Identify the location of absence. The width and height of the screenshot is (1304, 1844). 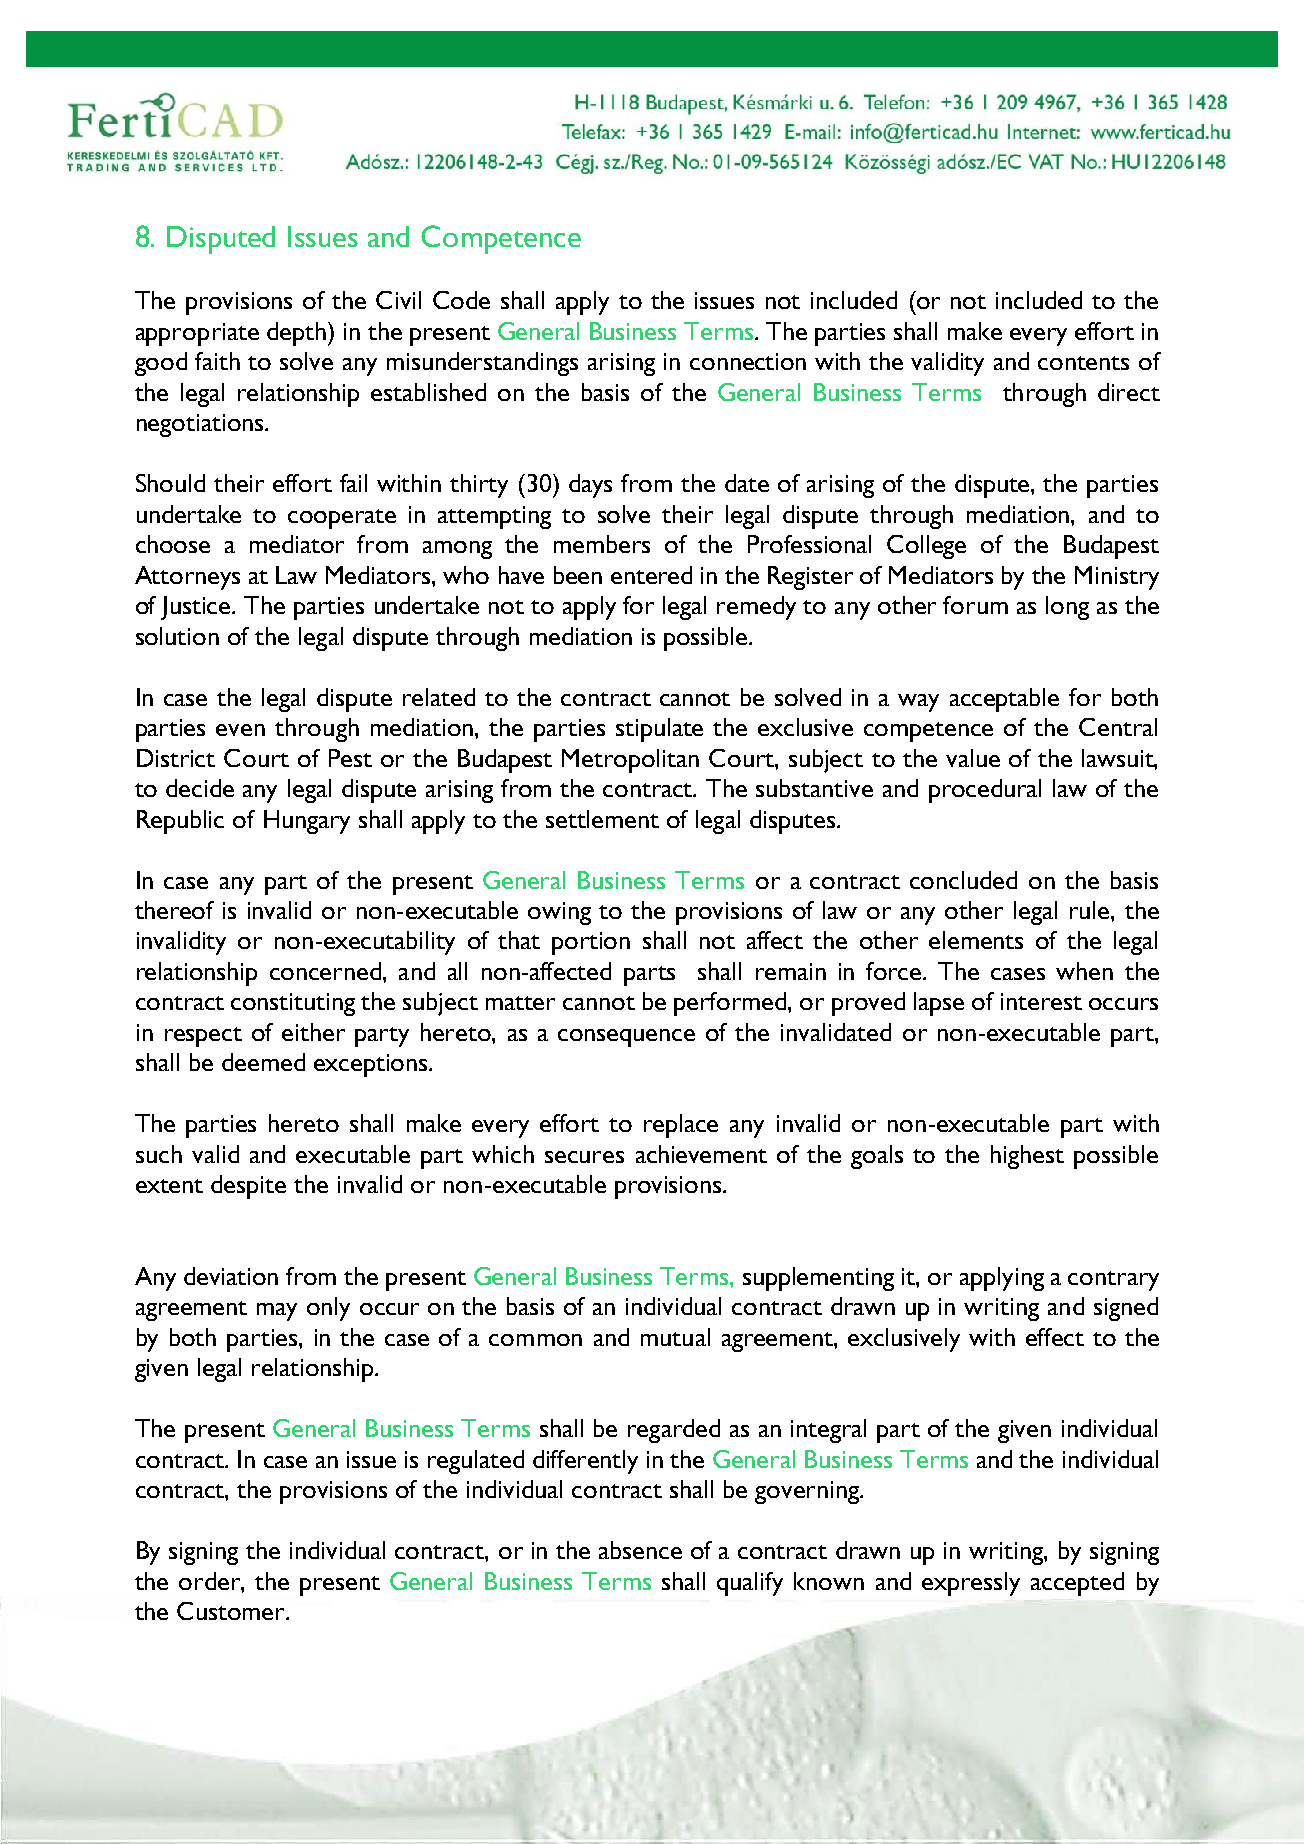
(640, 1550).
